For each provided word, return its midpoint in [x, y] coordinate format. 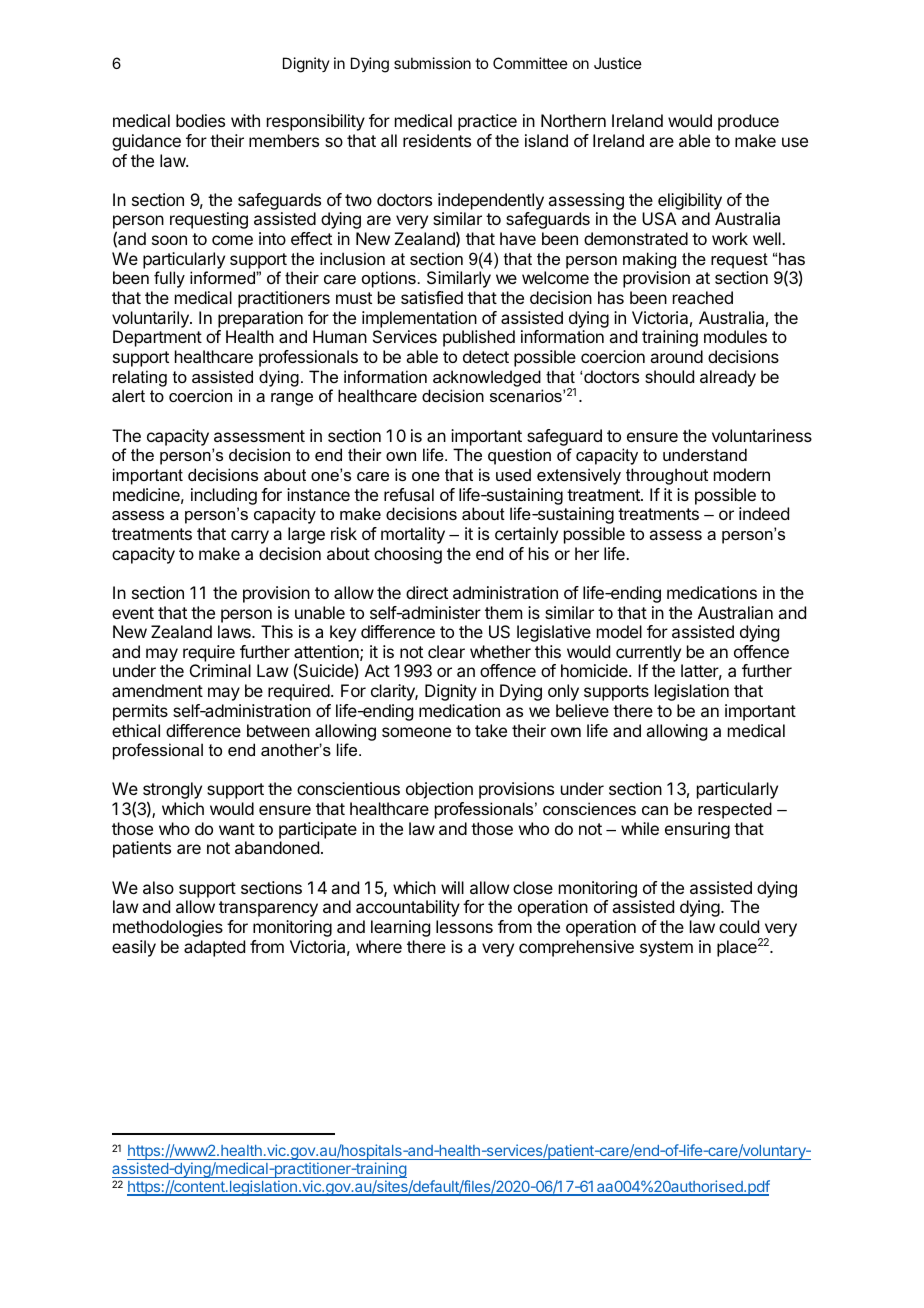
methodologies [168, 928]
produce [748, 122]
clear [446, 651]
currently [648, 653]
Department [157, 338]
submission [432, 63]
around [676, 356]
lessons [464, 926]
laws [235, 631]
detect [486, 356]
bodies [200, 120]
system [666, 949]
